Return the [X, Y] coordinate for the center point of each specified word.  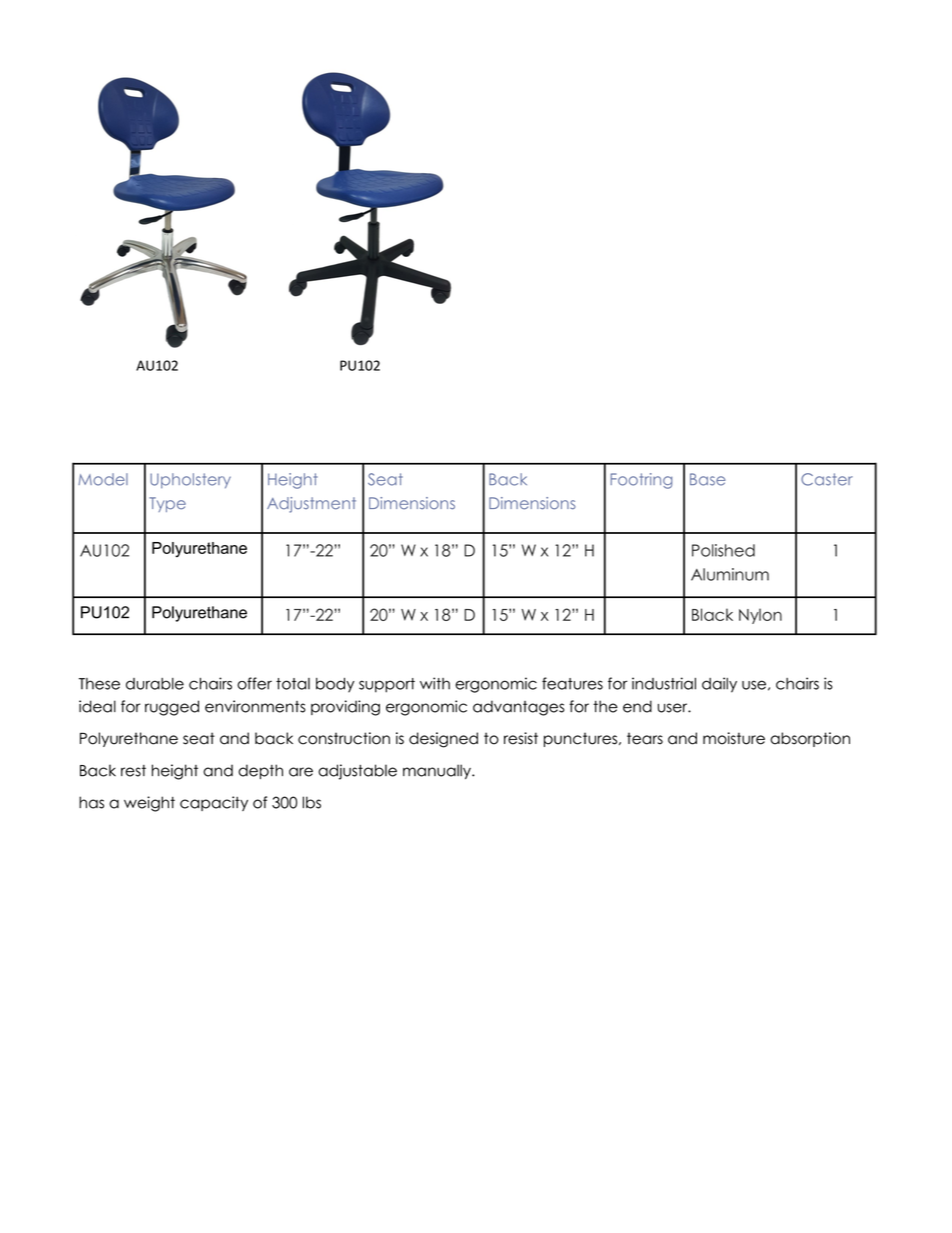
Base [708, 479]
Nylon [760, 616]
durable [155, 684]
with [435, 683]
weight [149, 804]
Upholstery [190, 481]
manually [438, 771]
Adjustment [311, 505]
